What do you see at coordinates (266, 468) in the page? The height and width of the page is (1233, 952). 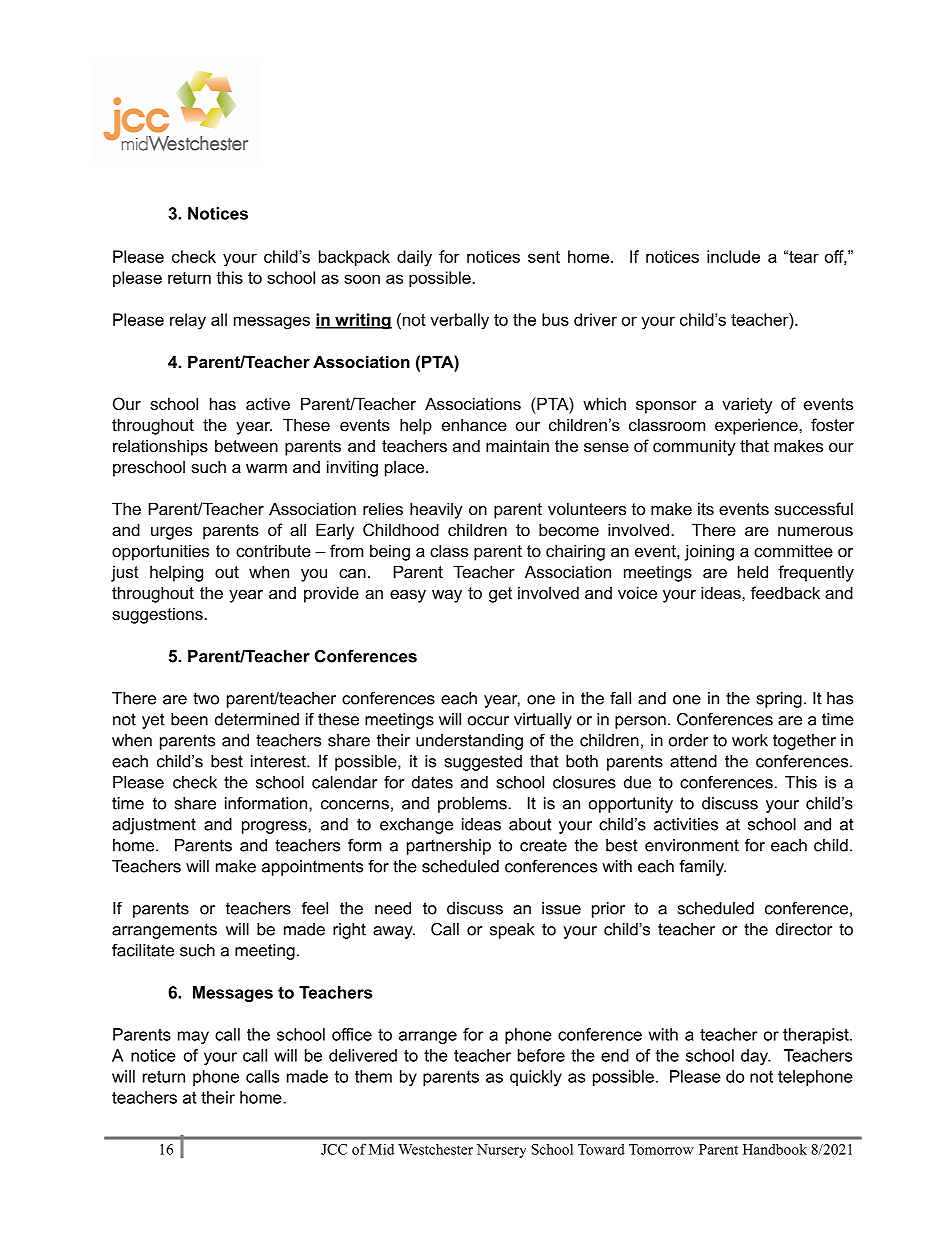 I see `warm` at bounding box center [266, 468].
